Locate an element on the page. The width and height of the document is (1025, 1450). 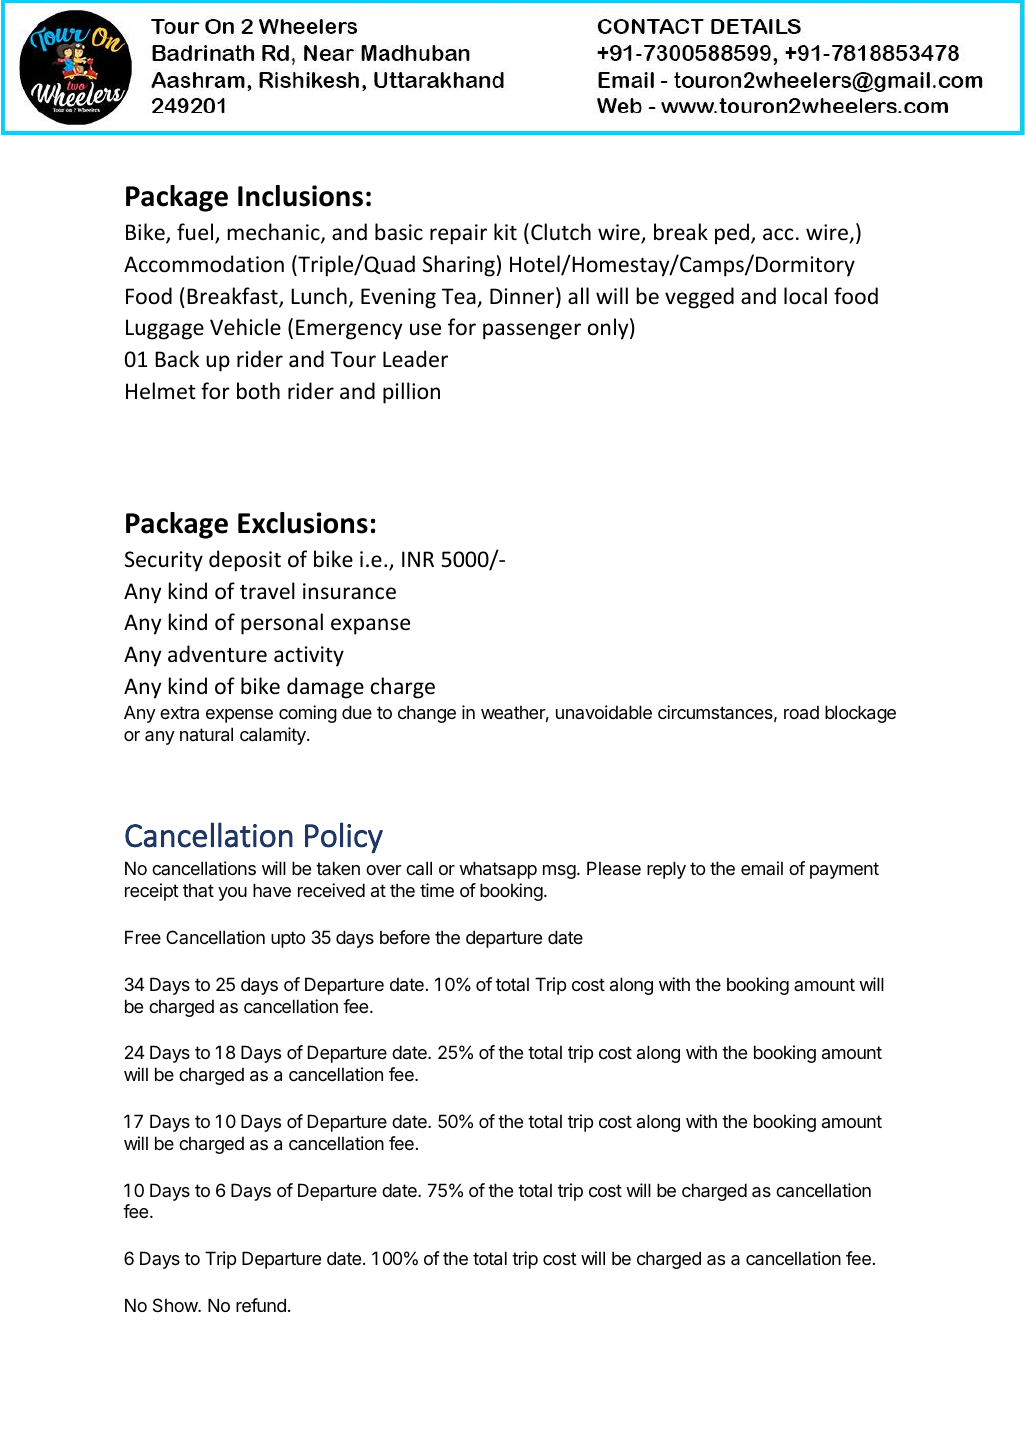
change is located at coordinates (427, 714).
